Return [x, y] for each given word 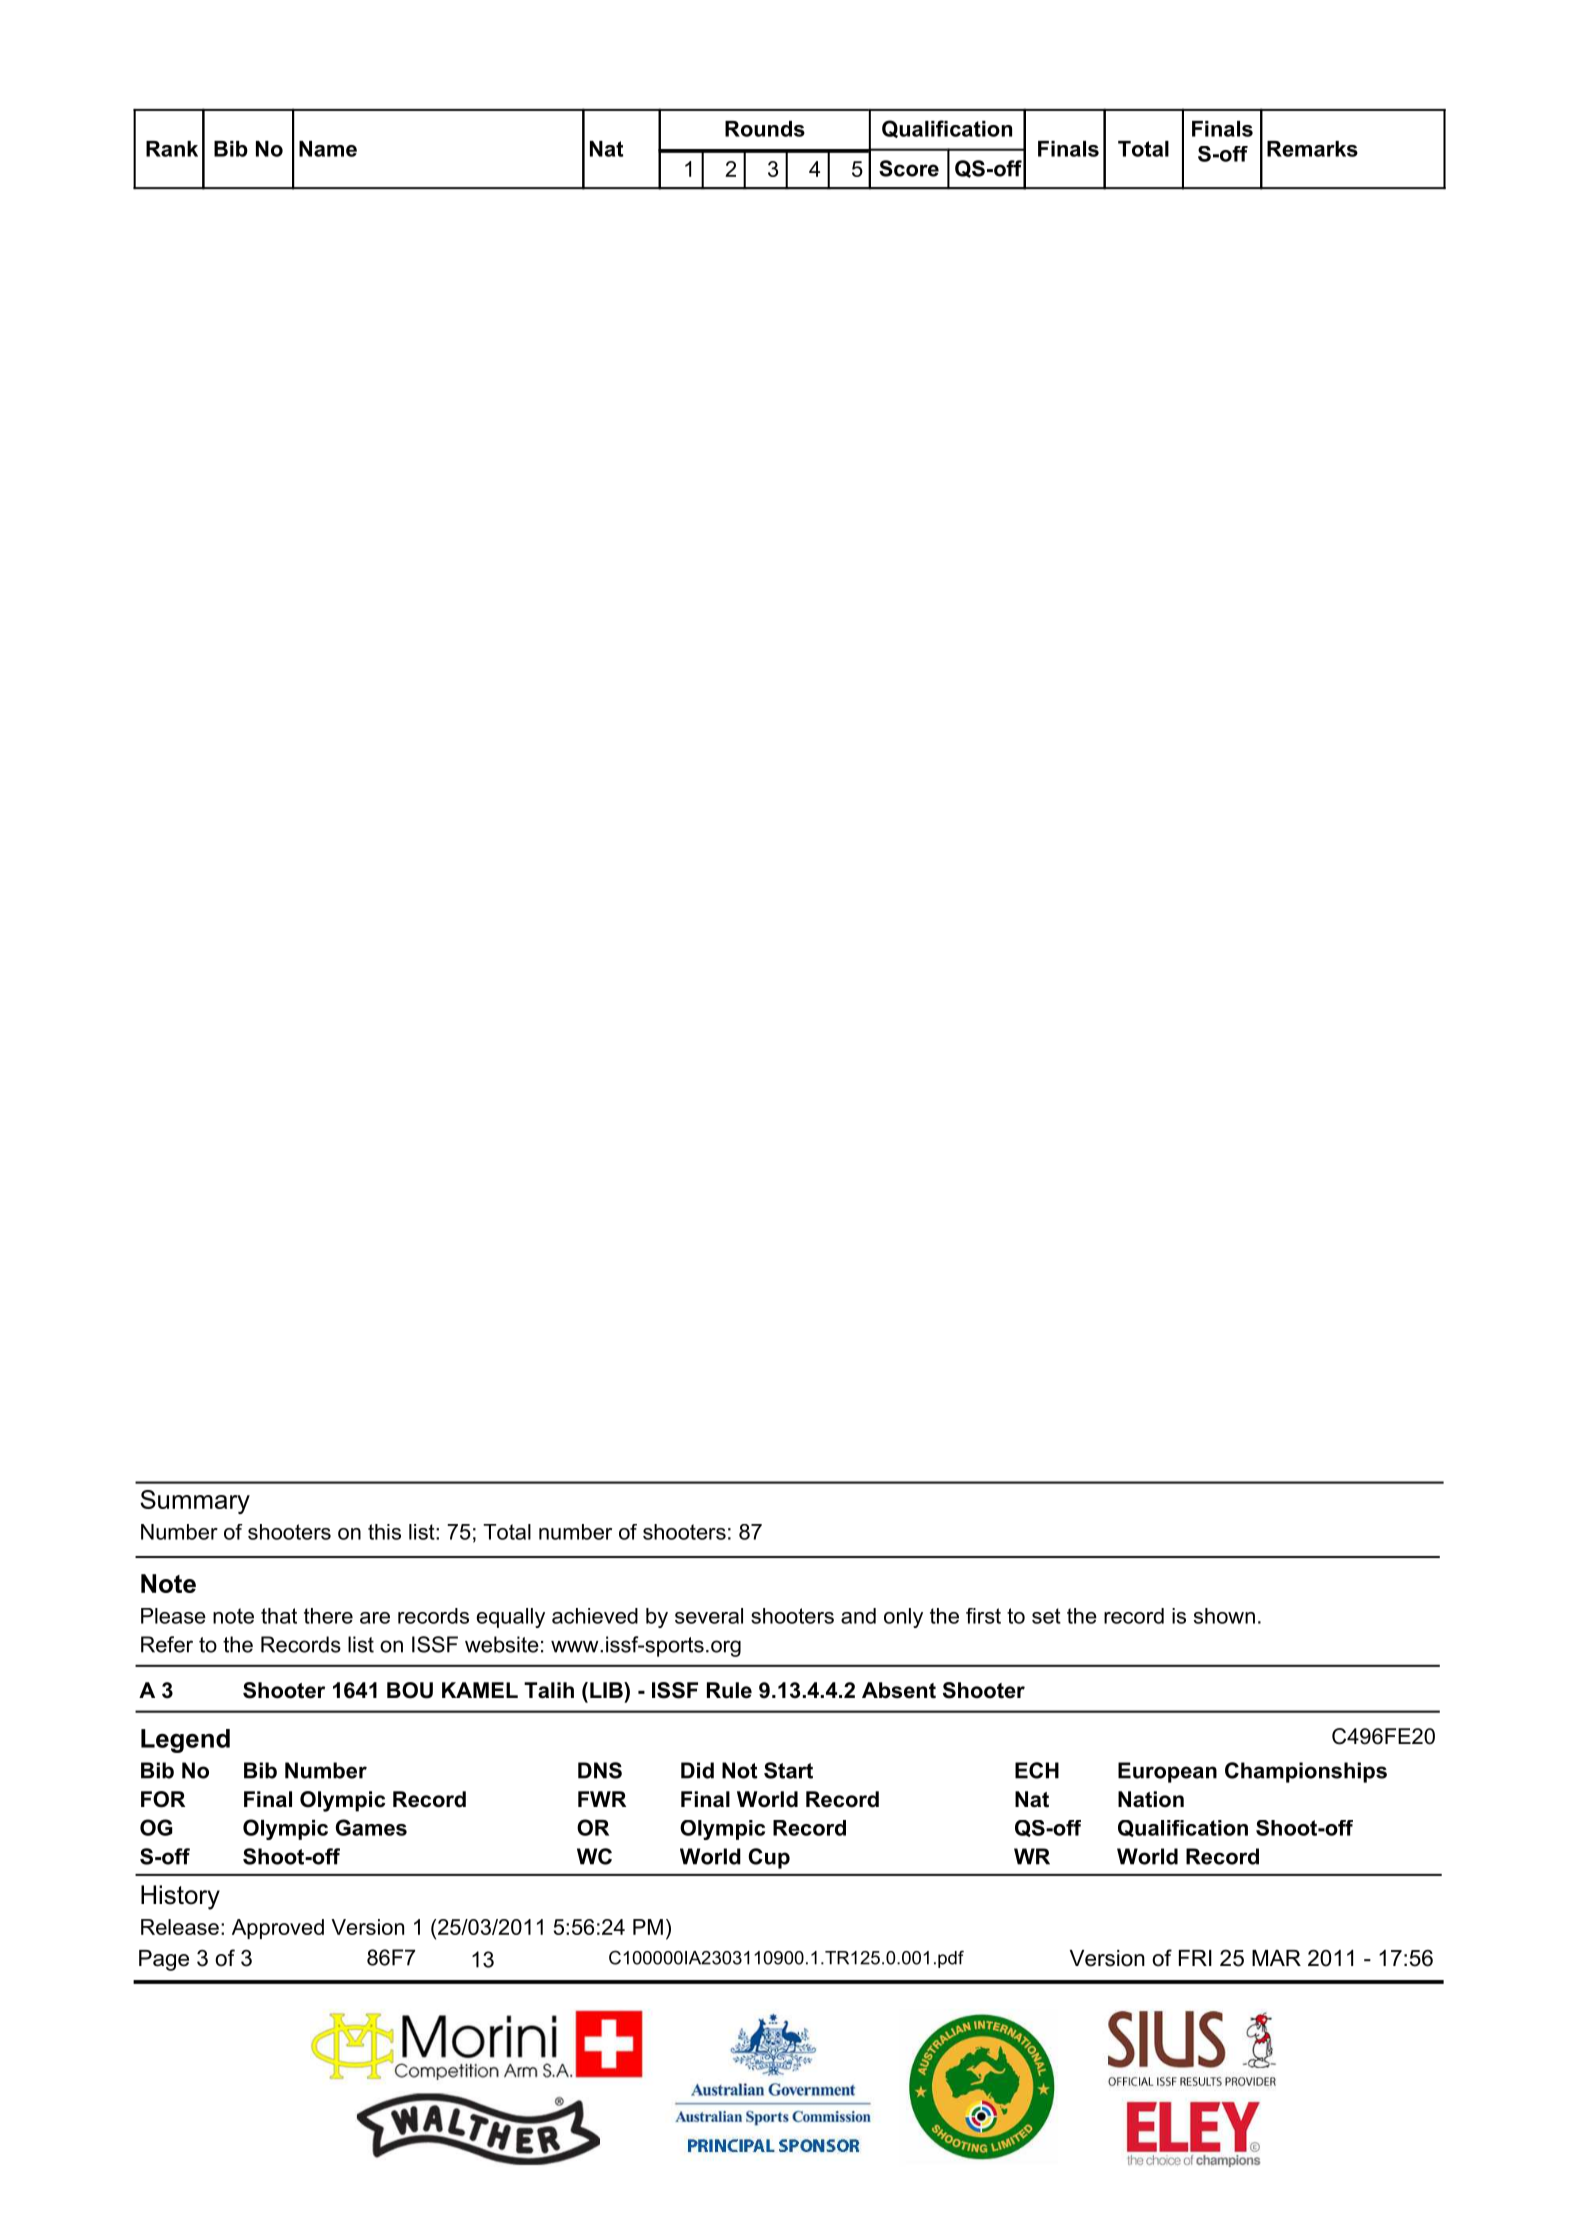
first [983, 1616]
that [279, 1616]
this [384, 1532]
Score [909, 168]
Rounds [765, 129]
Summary [195, 1502]
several [709, 1616]
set [1046, 1616]
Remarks [1312, 149]
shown [1224, 1616]
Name [328, 149]
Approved [278, 1929]
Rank [172, 149]
